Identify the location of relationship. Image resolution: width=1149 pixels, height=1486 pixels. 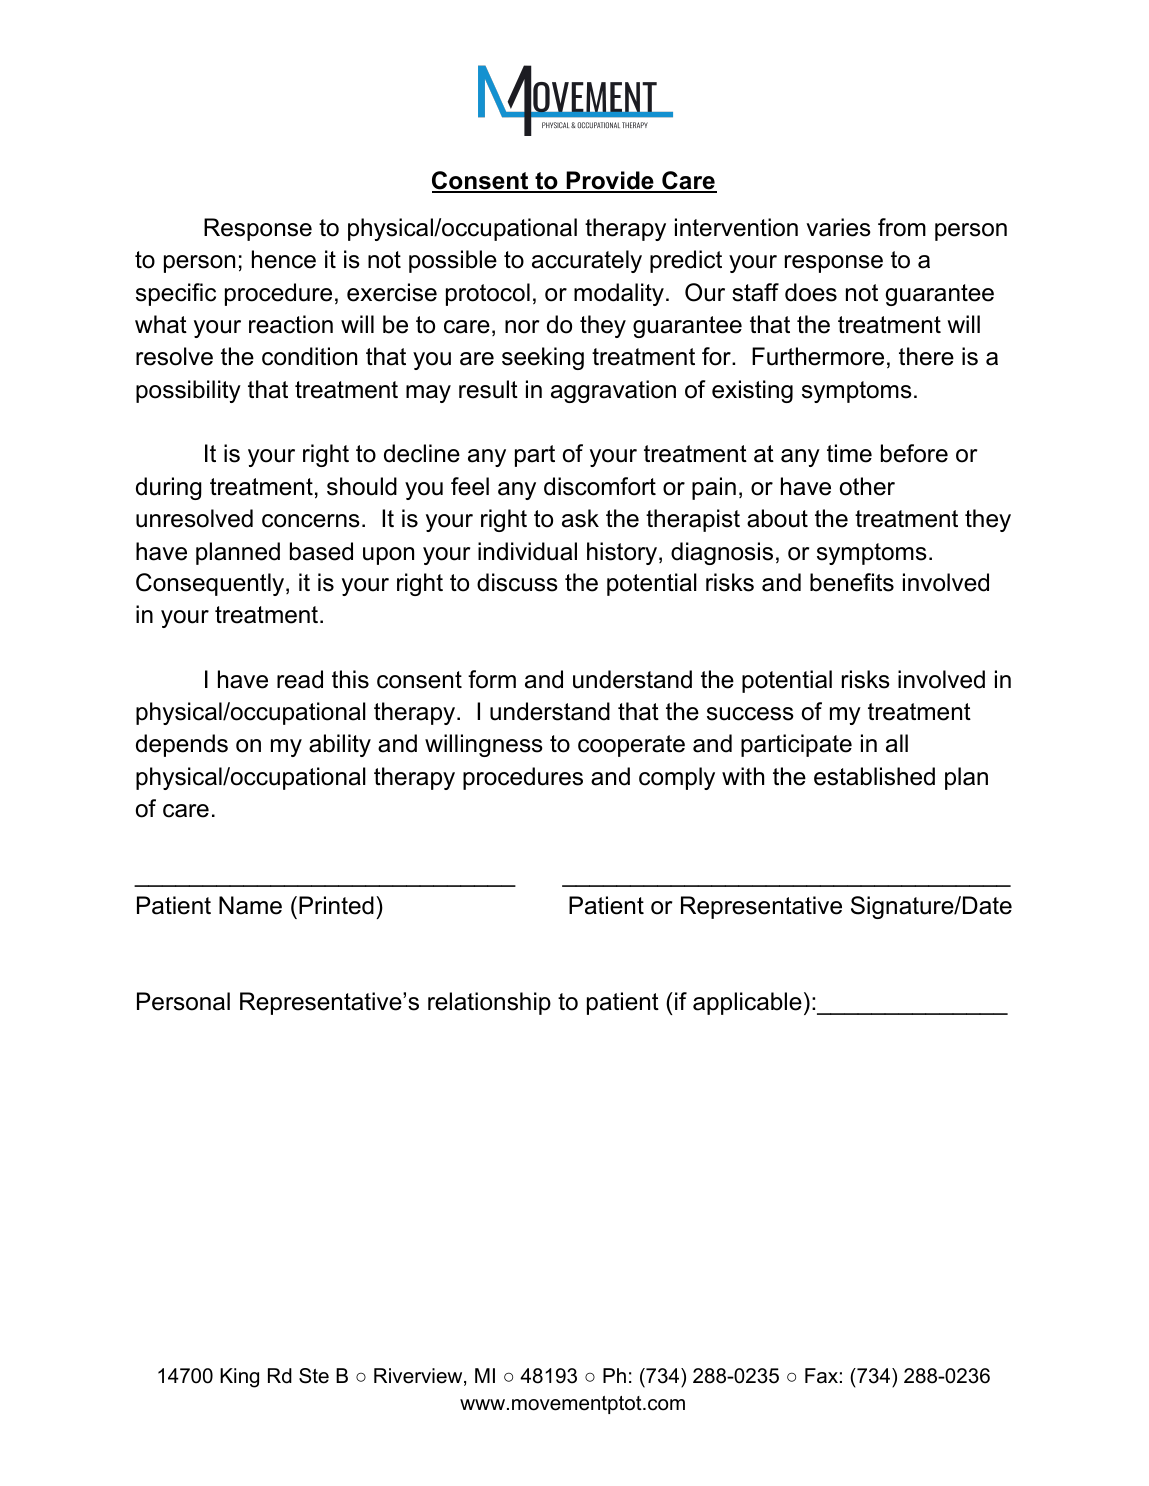
(489, 1003).
